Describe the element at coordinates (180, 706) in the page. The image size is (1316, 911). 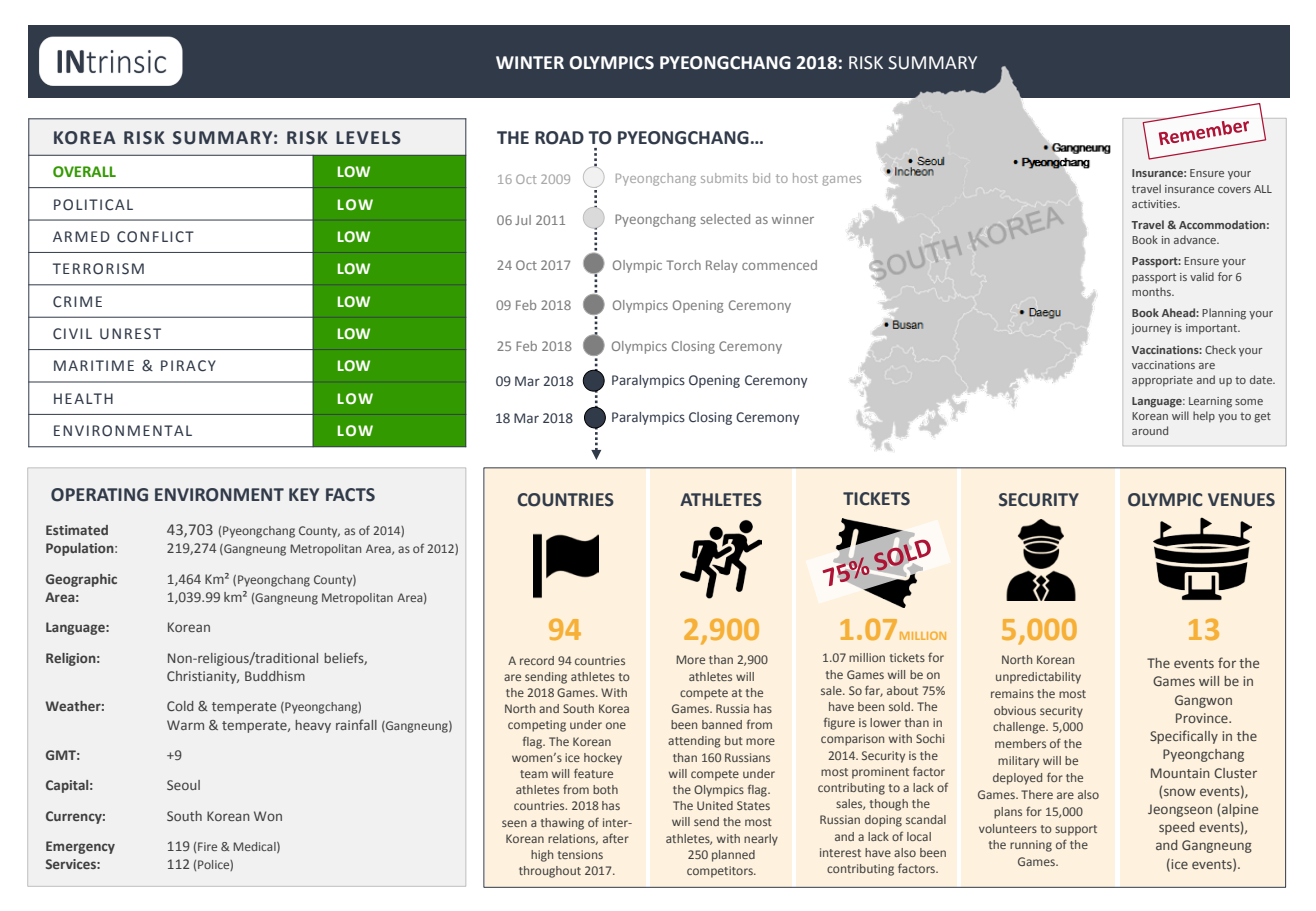
I see `Cold` at that location.
